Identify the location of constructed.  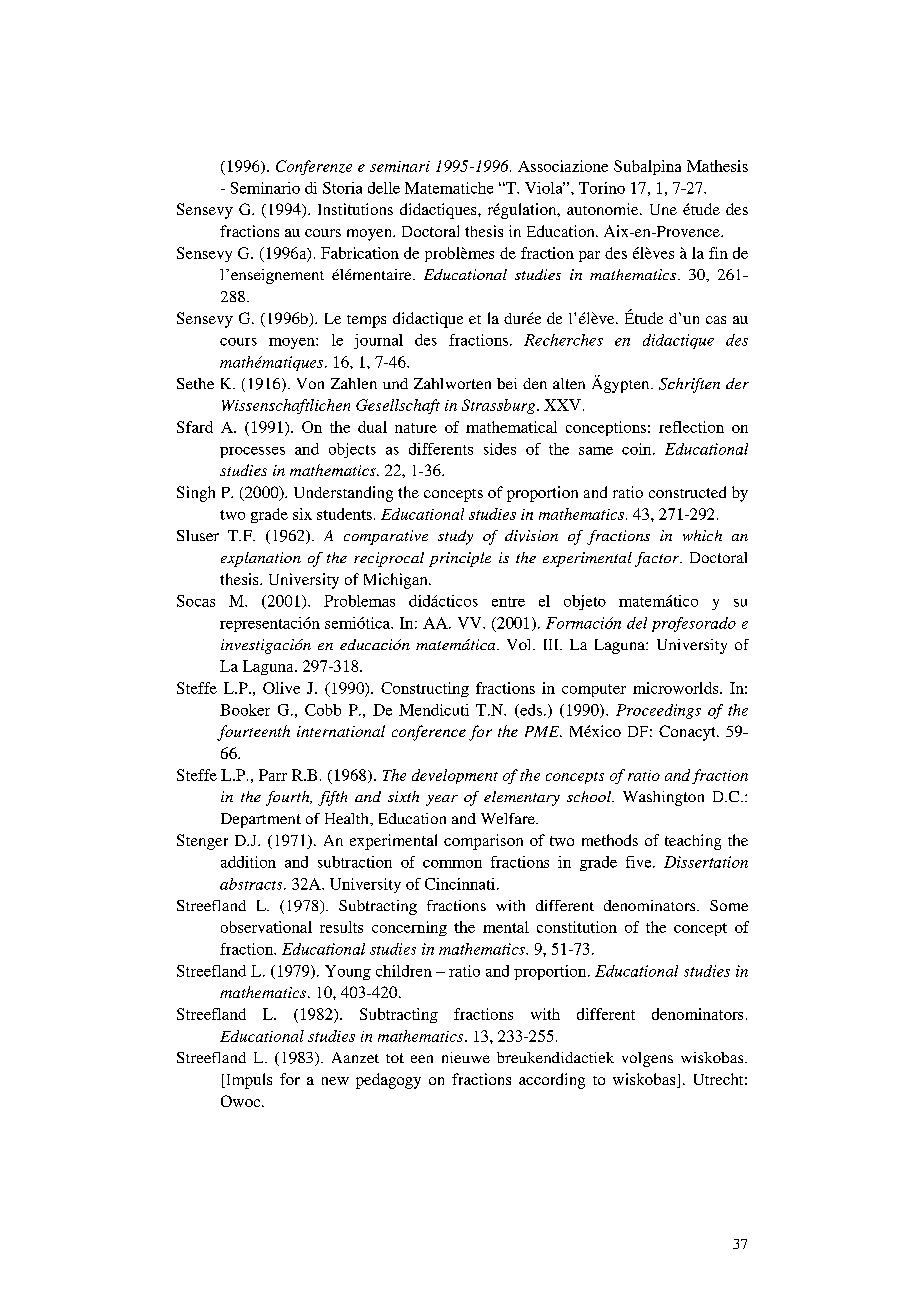
(687, 492).
